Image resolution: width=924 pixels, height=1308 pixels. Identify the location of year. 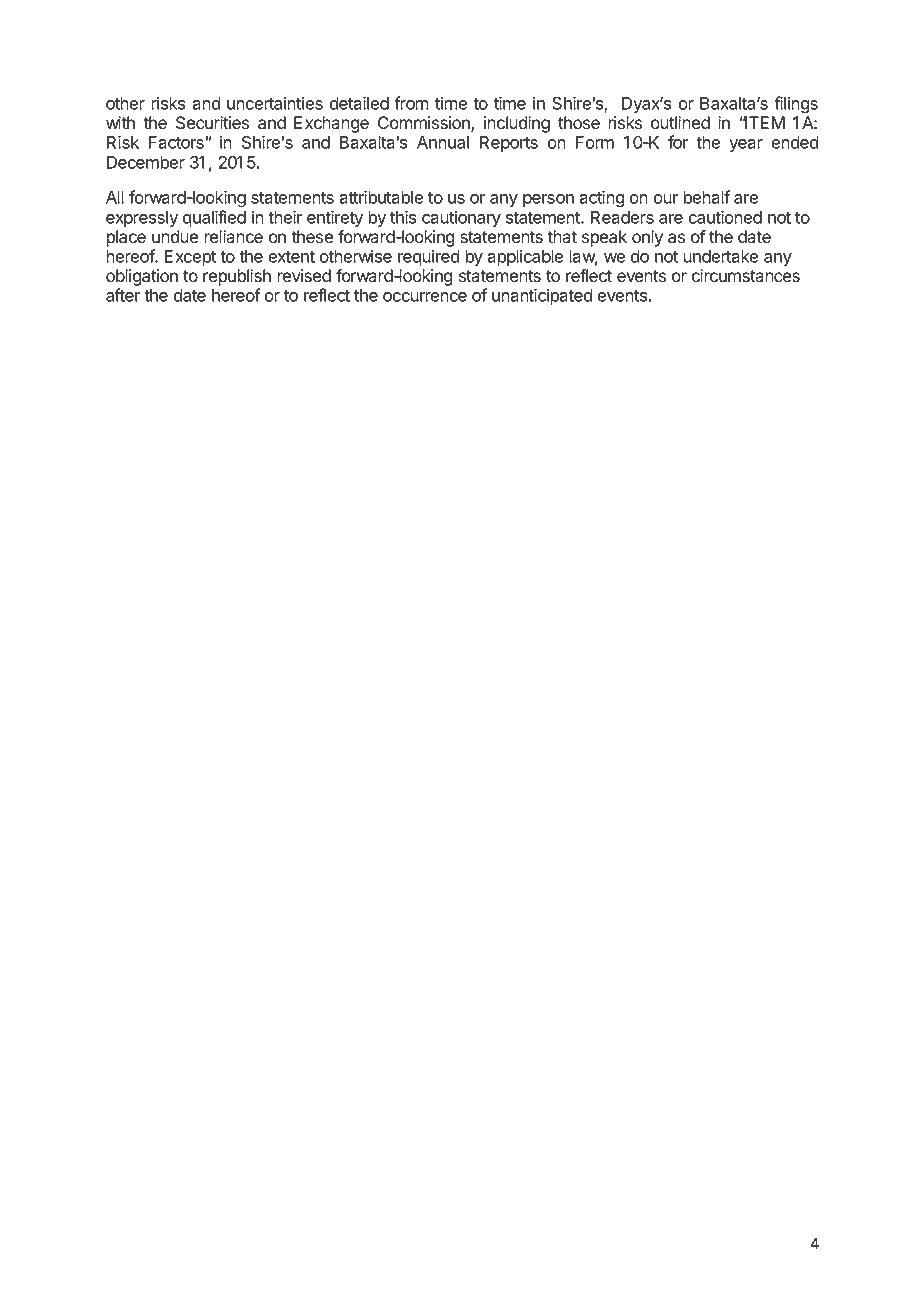
(746, 145).
